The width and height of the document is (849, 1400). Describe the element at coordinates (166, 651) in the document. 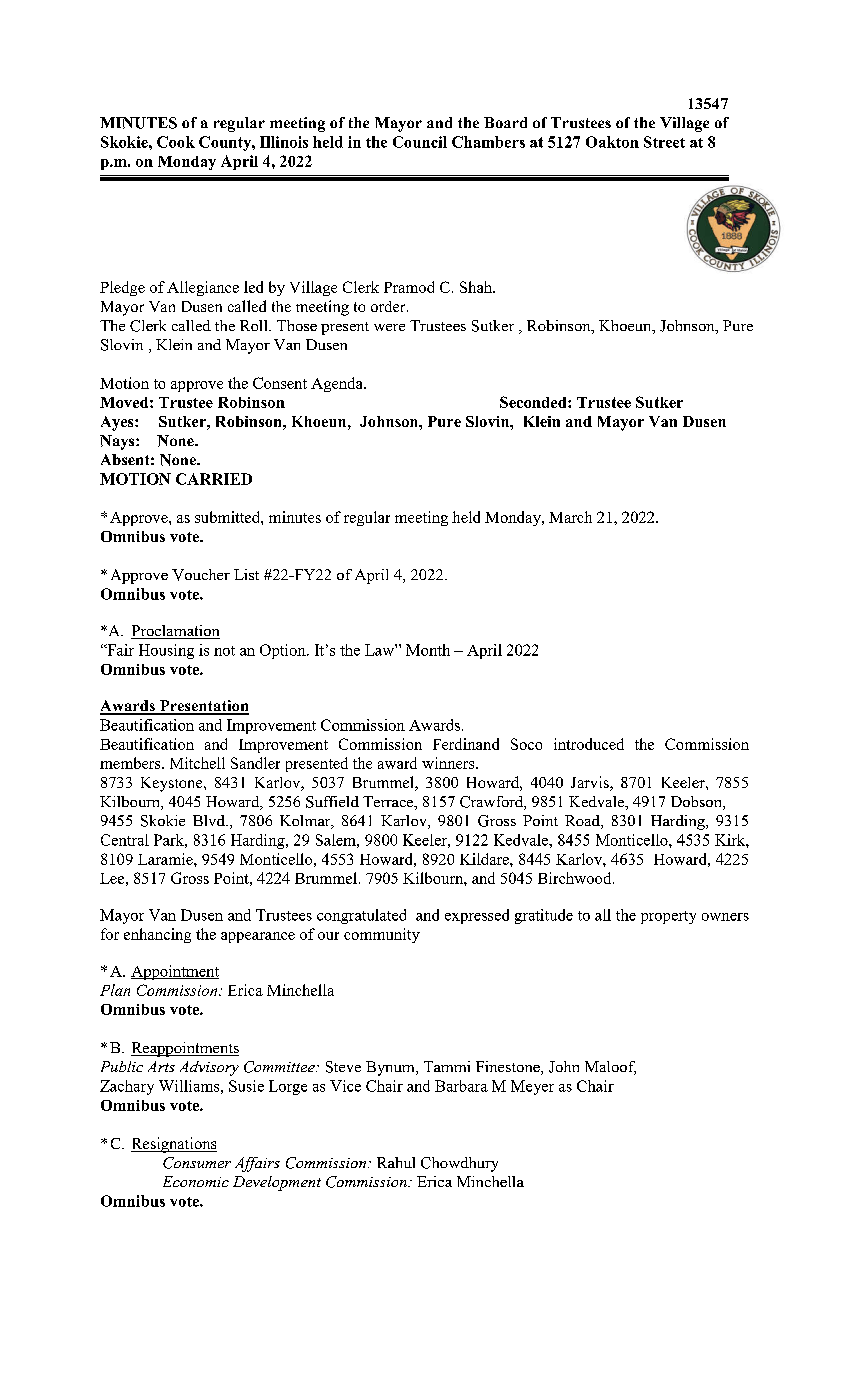

I see `Housing` at that location.
